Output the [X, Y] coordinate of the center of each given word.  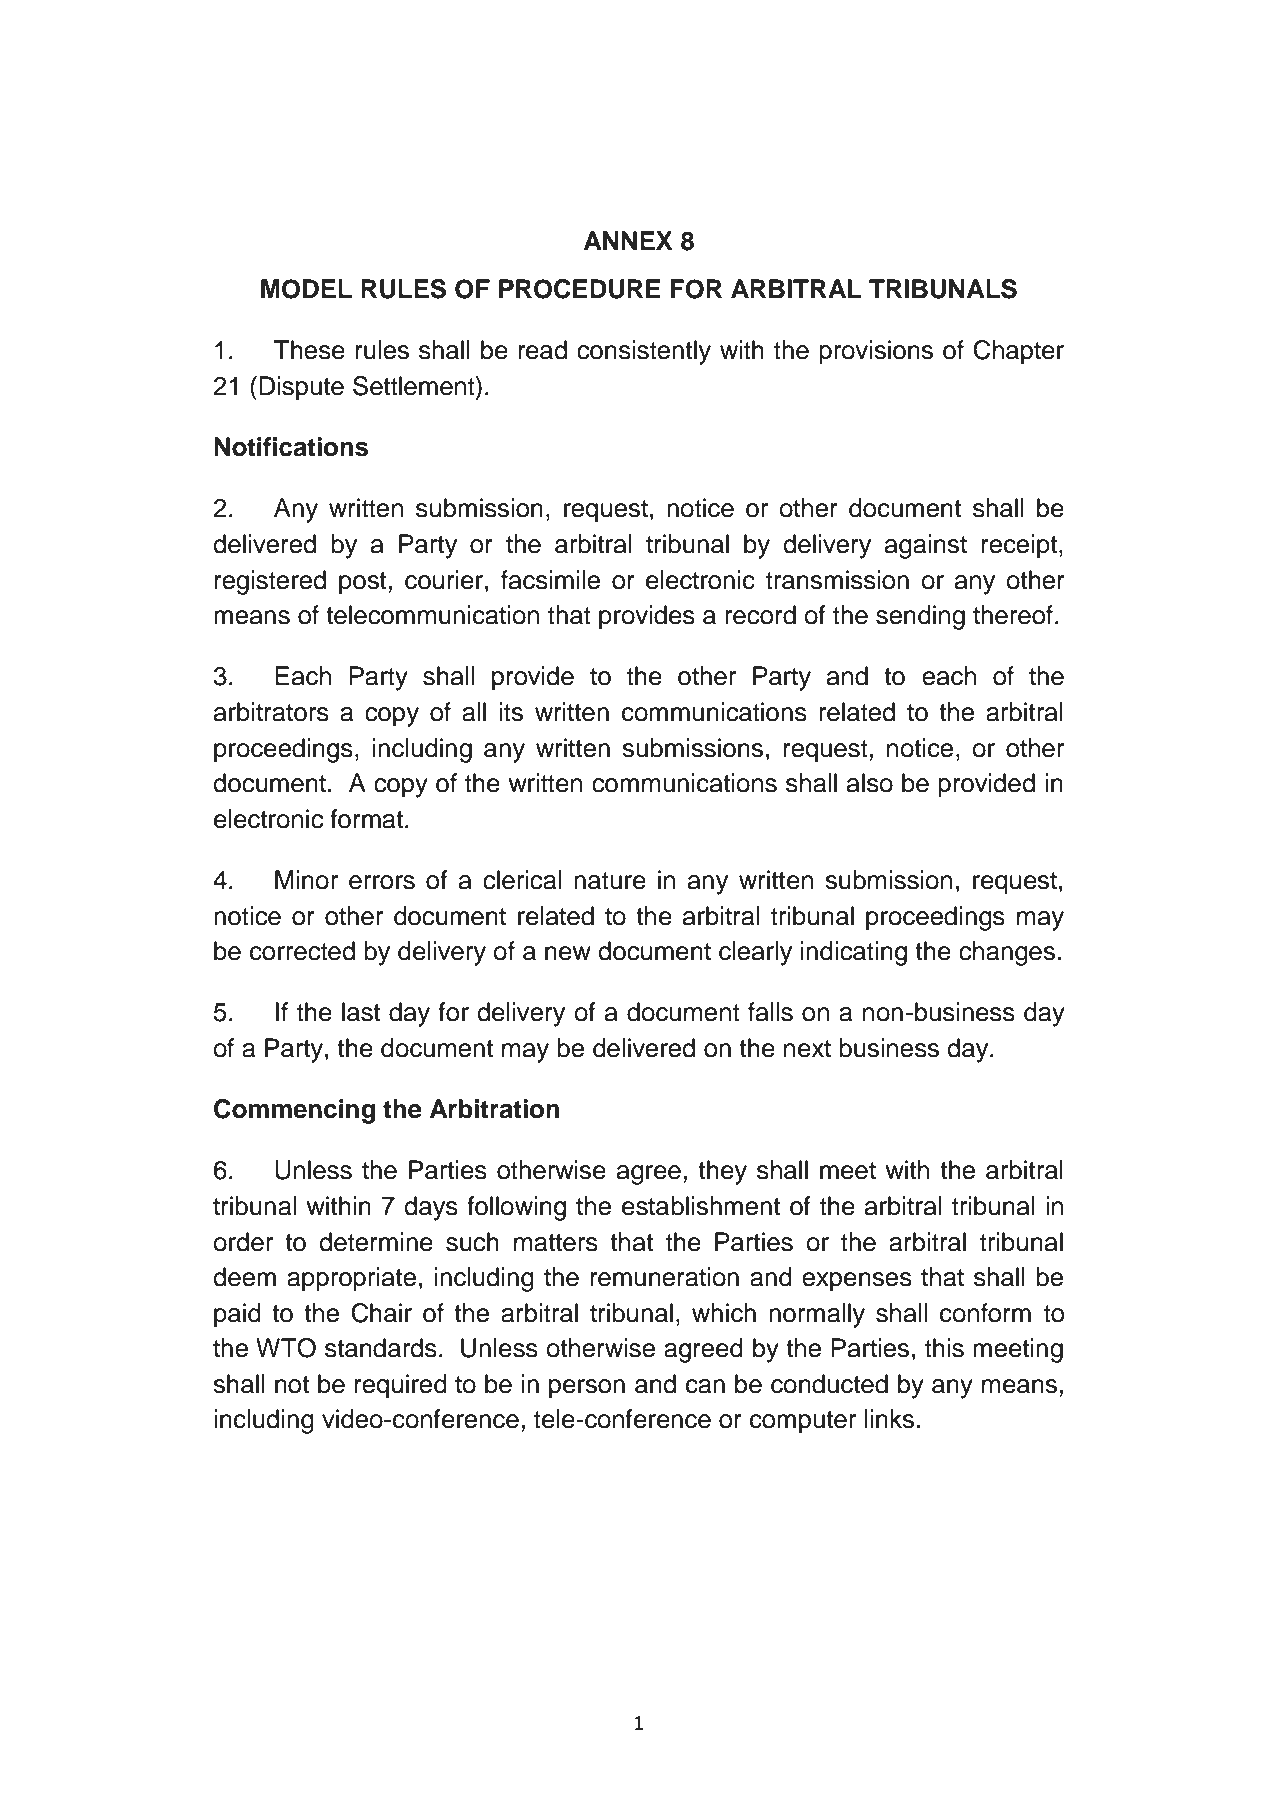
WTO [286, 1348]
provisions [876, 352]
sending [920, 617]
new [568, 953]
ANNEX [628, 240]
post [362, 583]
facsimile [550, 580]
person [587, 1389]
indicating [854, 953]
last [361, 1012]
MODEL [306, 289]
